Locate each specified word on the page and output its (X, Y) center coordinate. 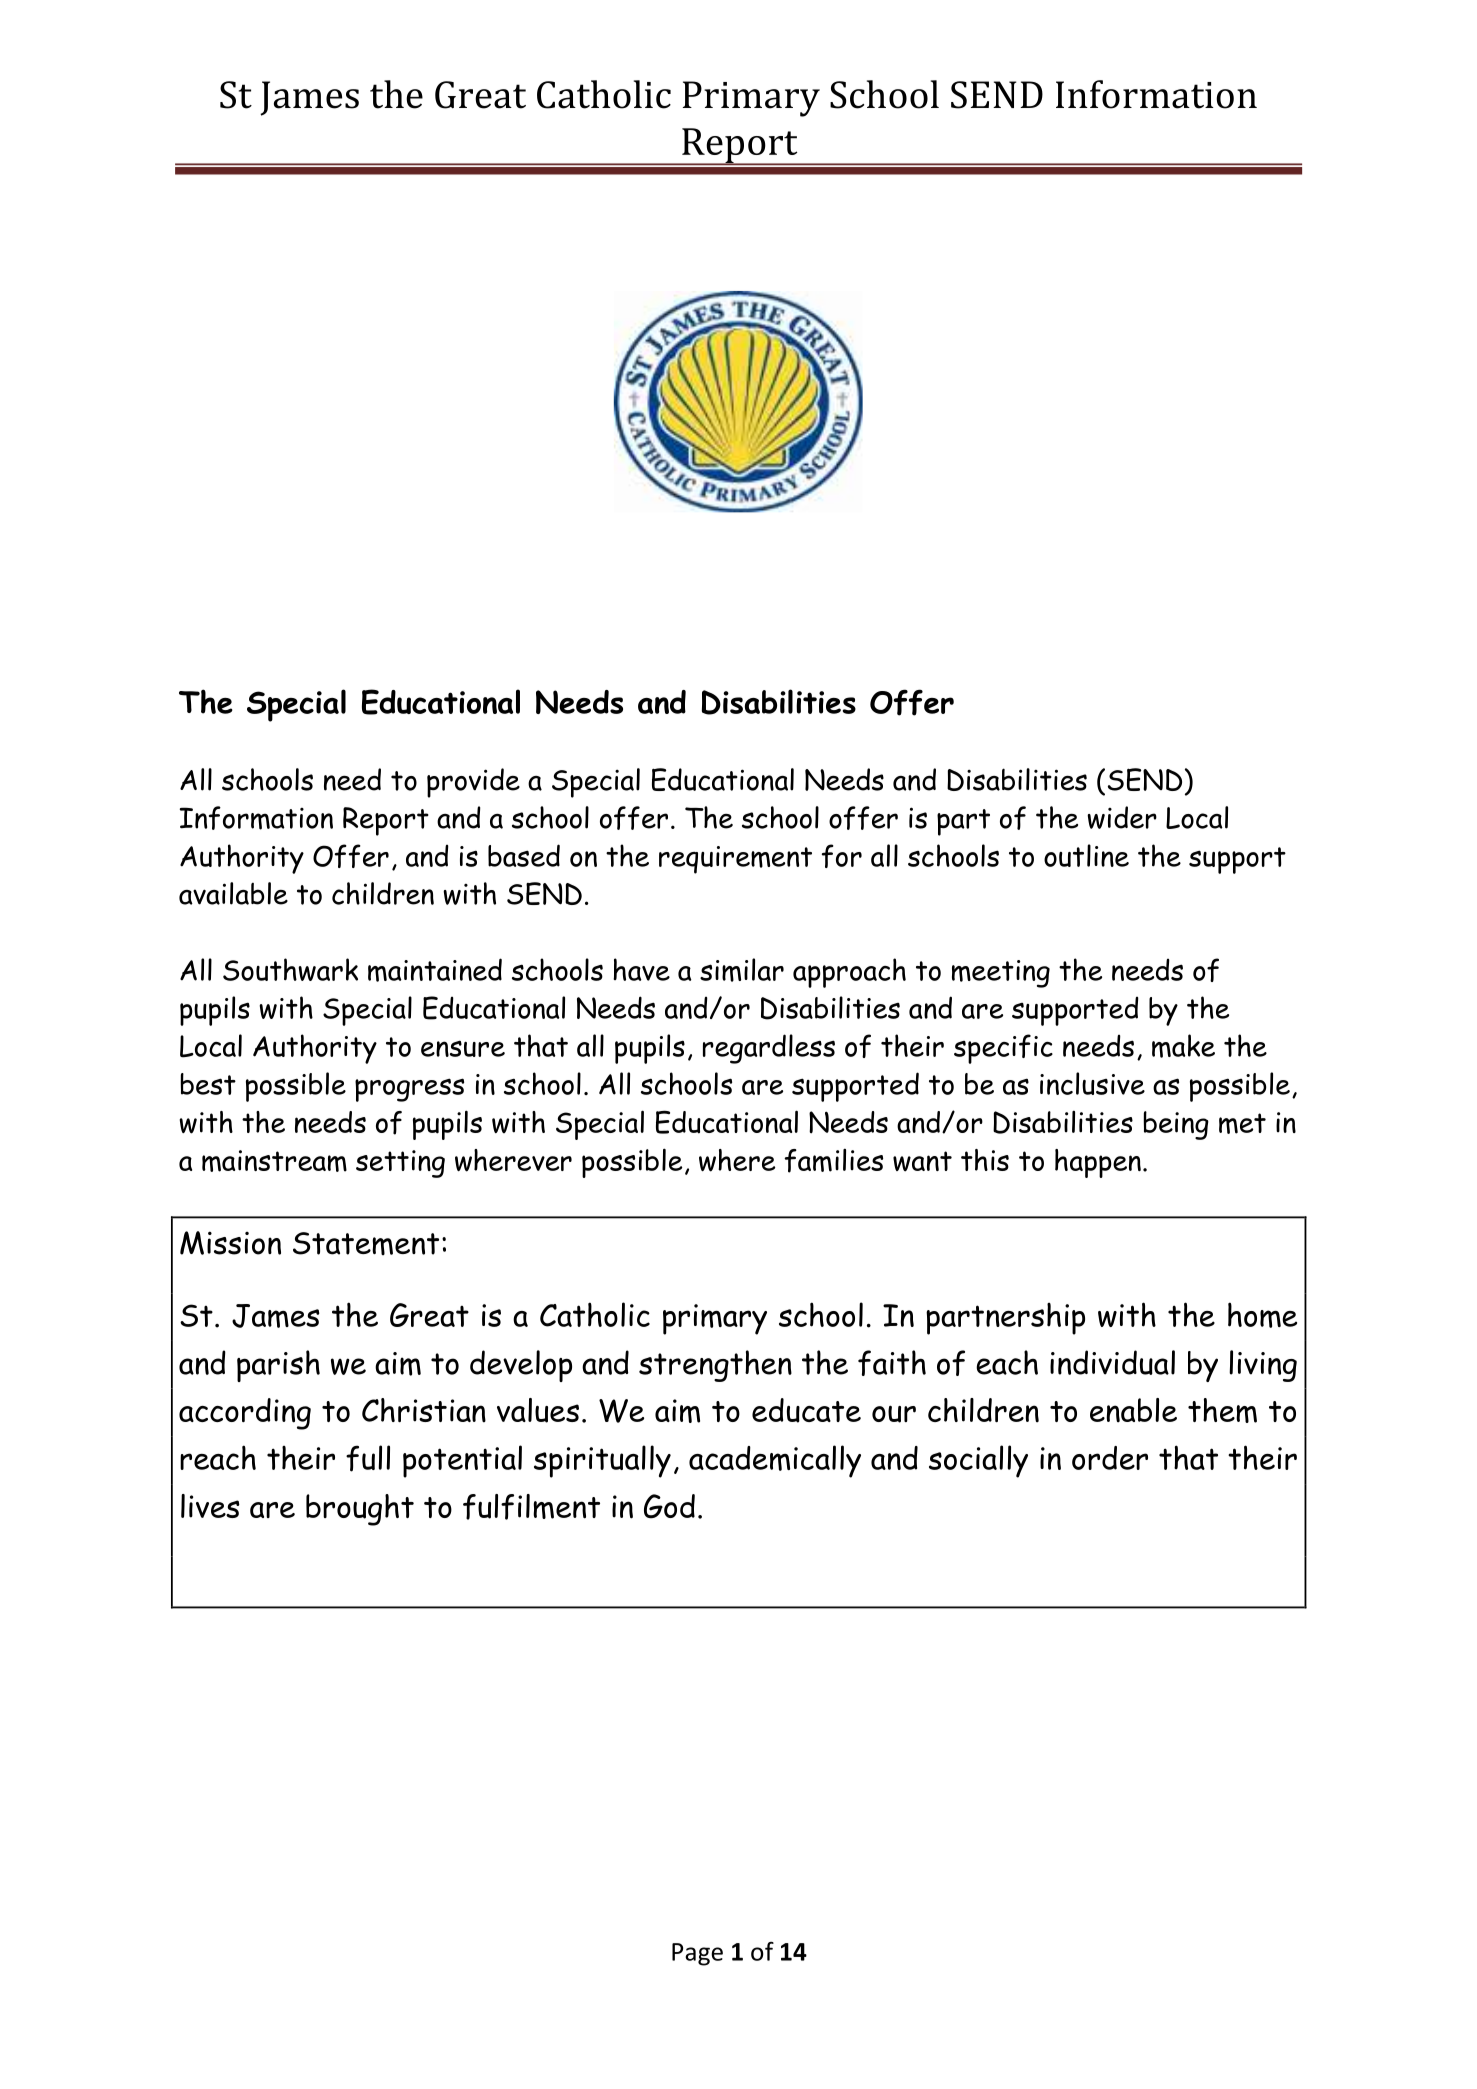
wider (1122, 817)
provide (473, 783)
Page (697, 1954)
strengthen (715, 1366)
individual (1112, 1362)
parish (278, 1366)
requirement (735, 860)
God (669, 1506)
